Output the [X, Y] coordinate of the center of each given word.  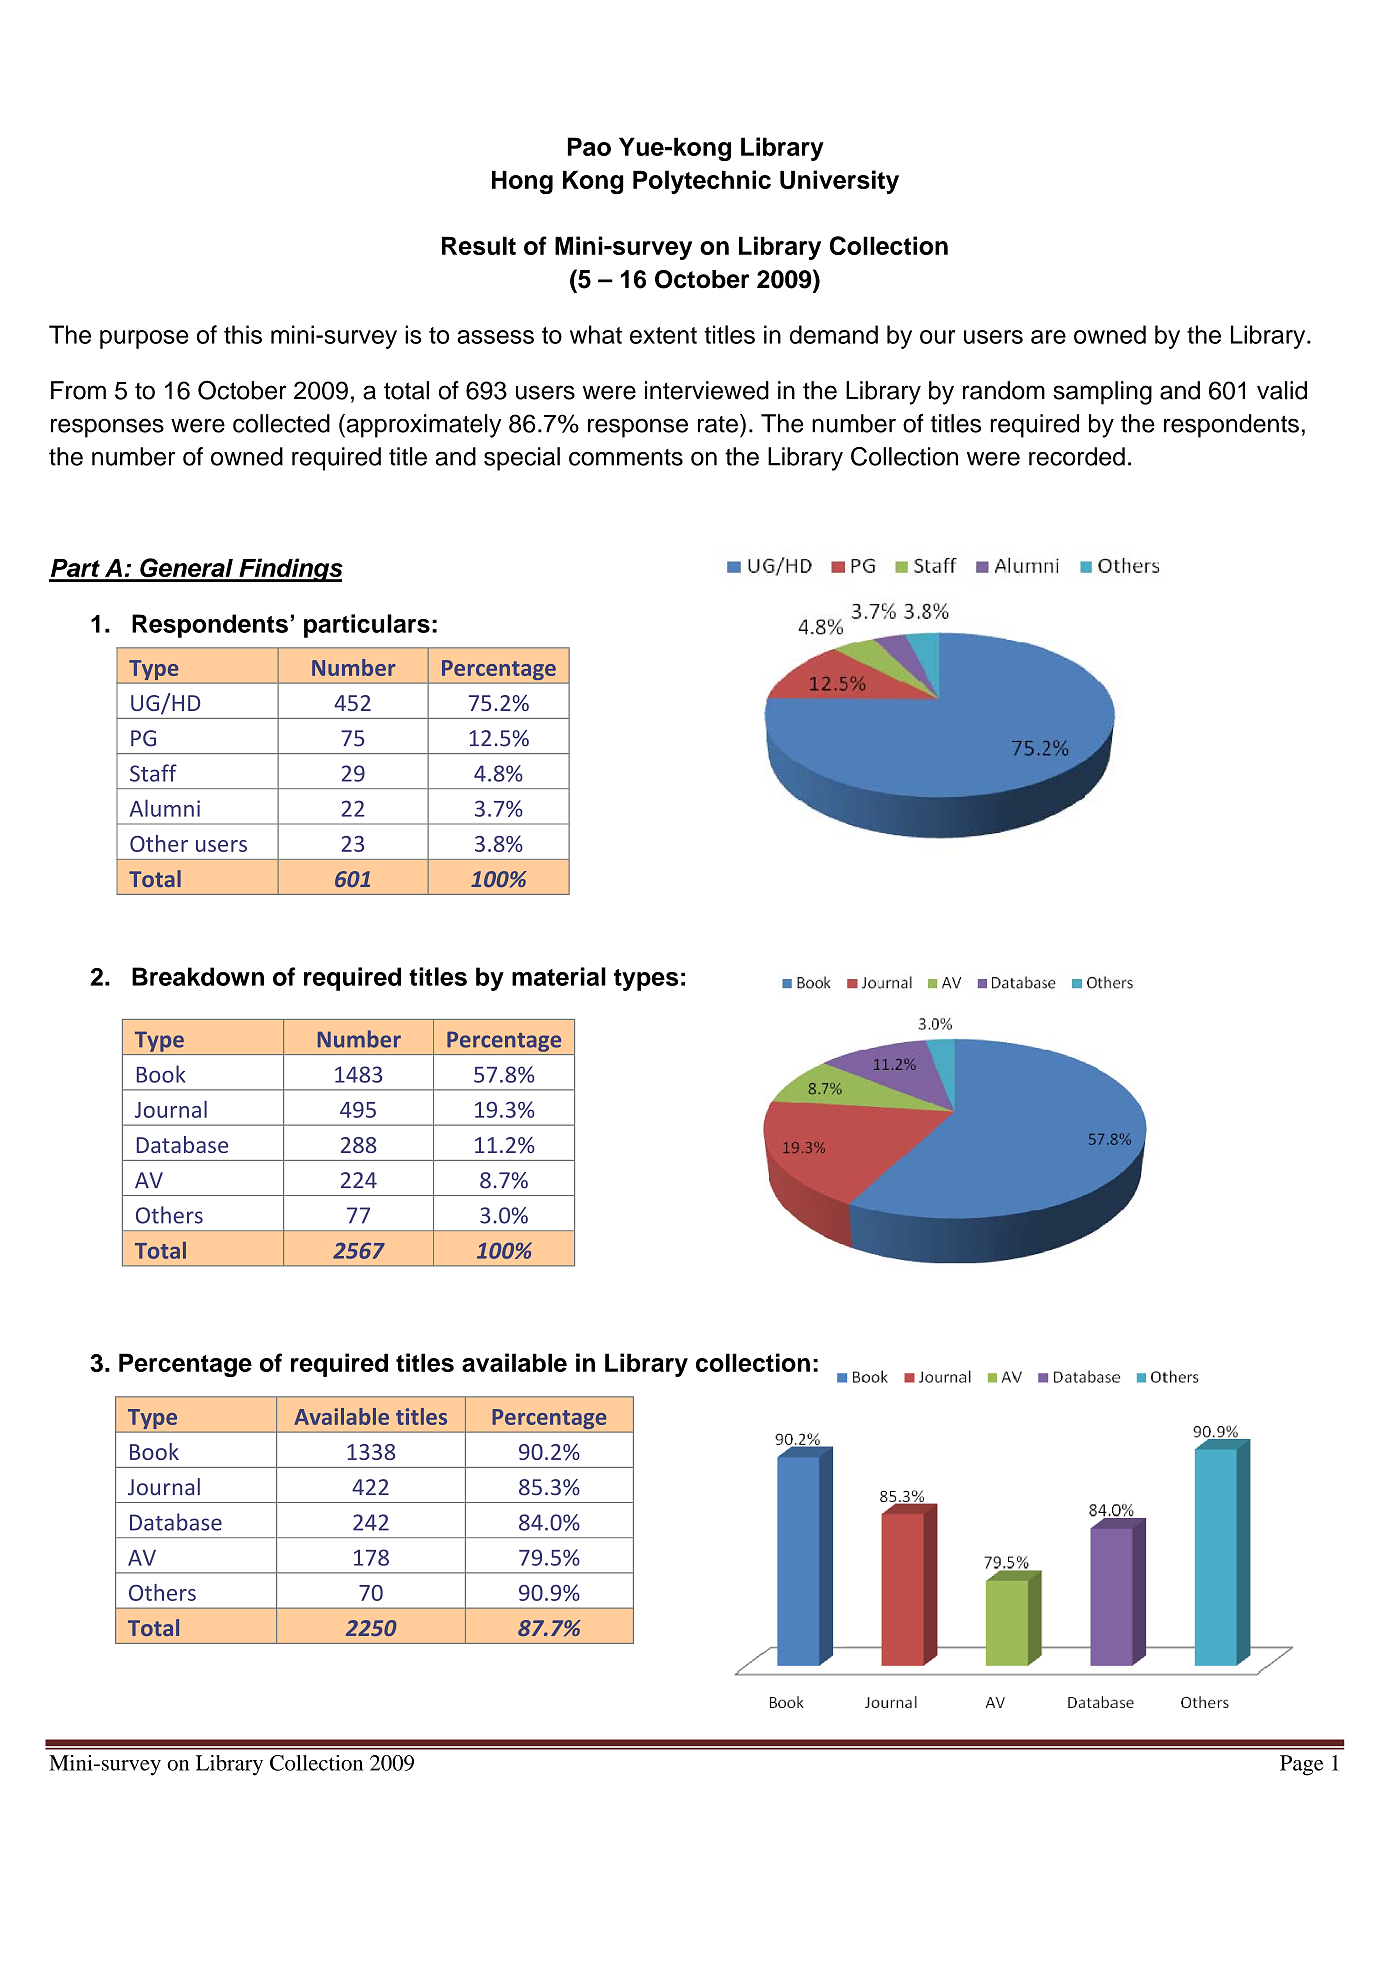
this [243, 334]
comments [626, 457]
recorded [1077, 456]
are [1048, 337]
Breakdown [198, 976]
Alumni [165, 808]
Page [1301, 1765]
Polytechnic [702, 182]
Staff [153, 773]
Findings [290, 570]
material [559, 976]
